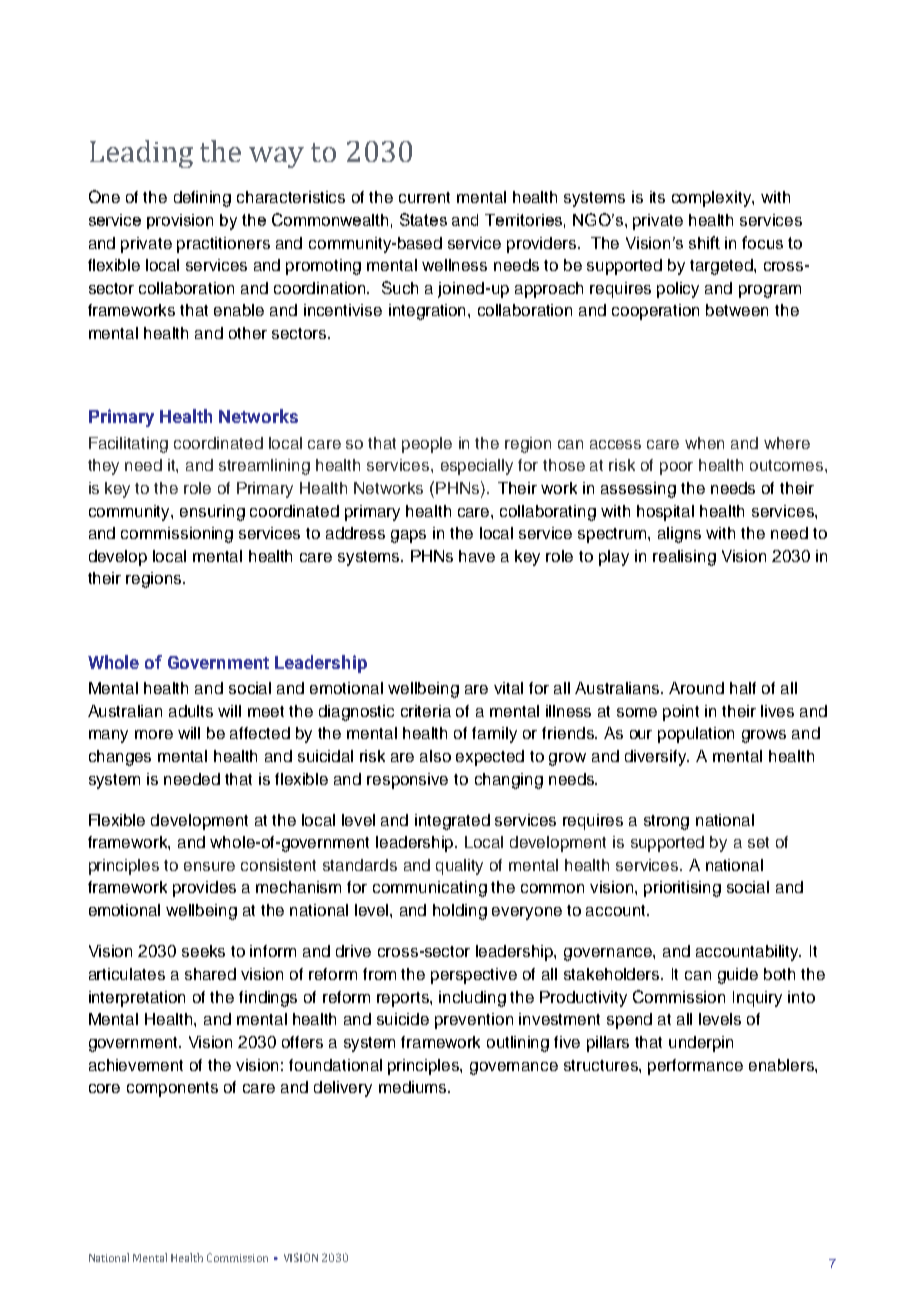  Describe the element at coordinates (424, 197) in the screenshot. I see `current` at that location.
